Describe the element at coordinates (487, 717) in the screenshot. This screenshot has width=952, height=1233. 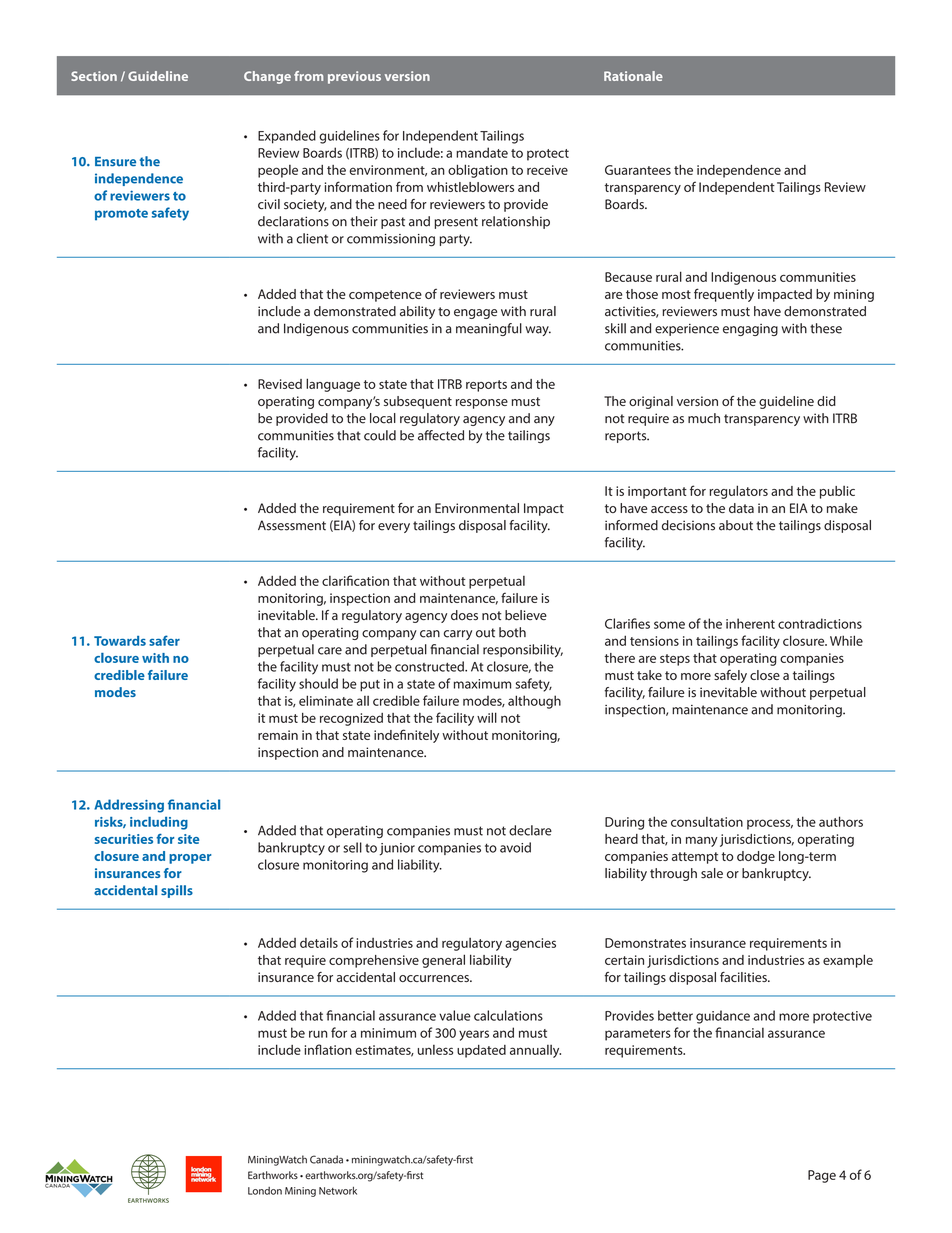
I see `will` at that location.
